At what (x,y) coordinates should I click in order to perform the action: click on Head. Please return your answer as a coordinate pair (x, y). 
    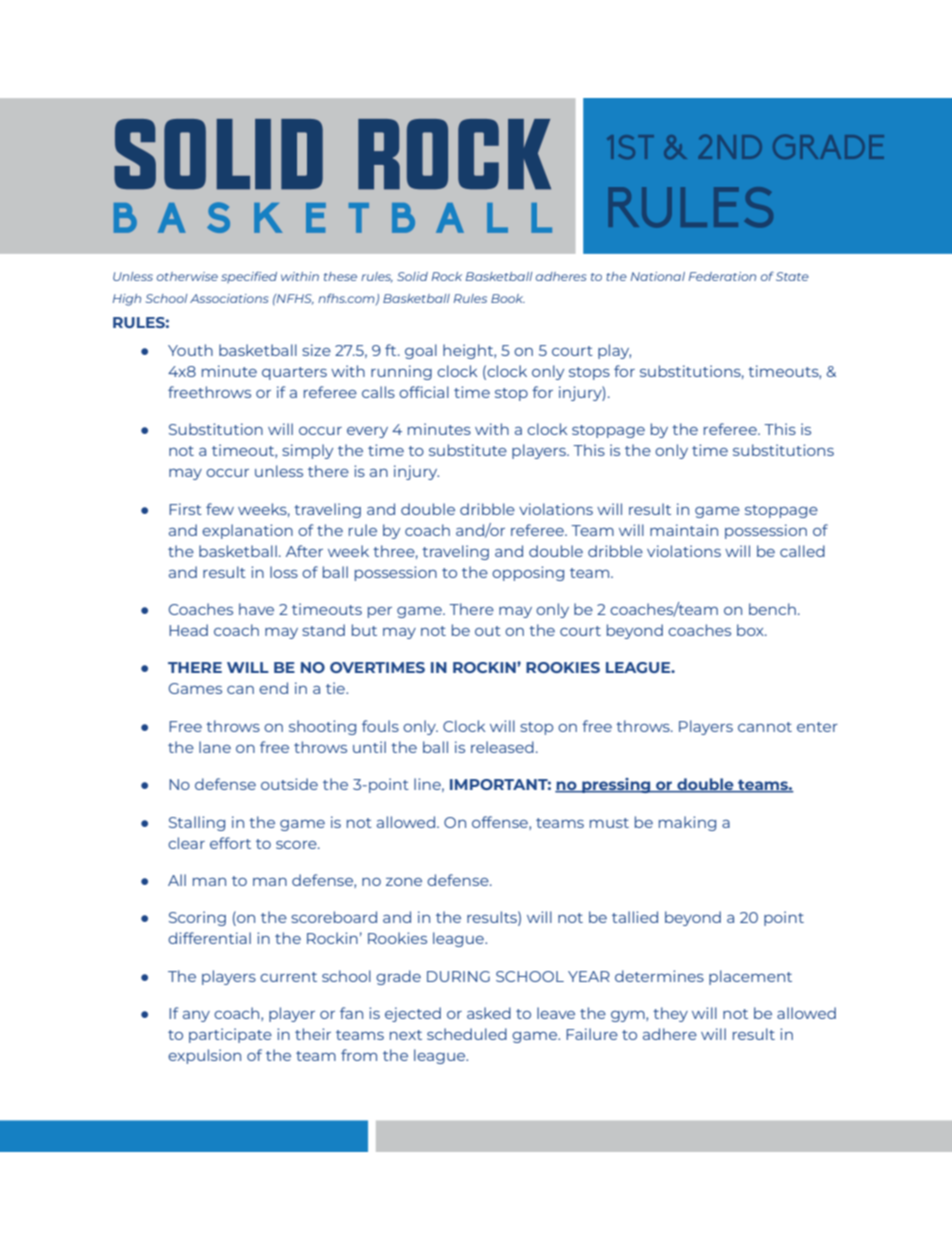
    Looking at the image, I should click on (188, 630).
